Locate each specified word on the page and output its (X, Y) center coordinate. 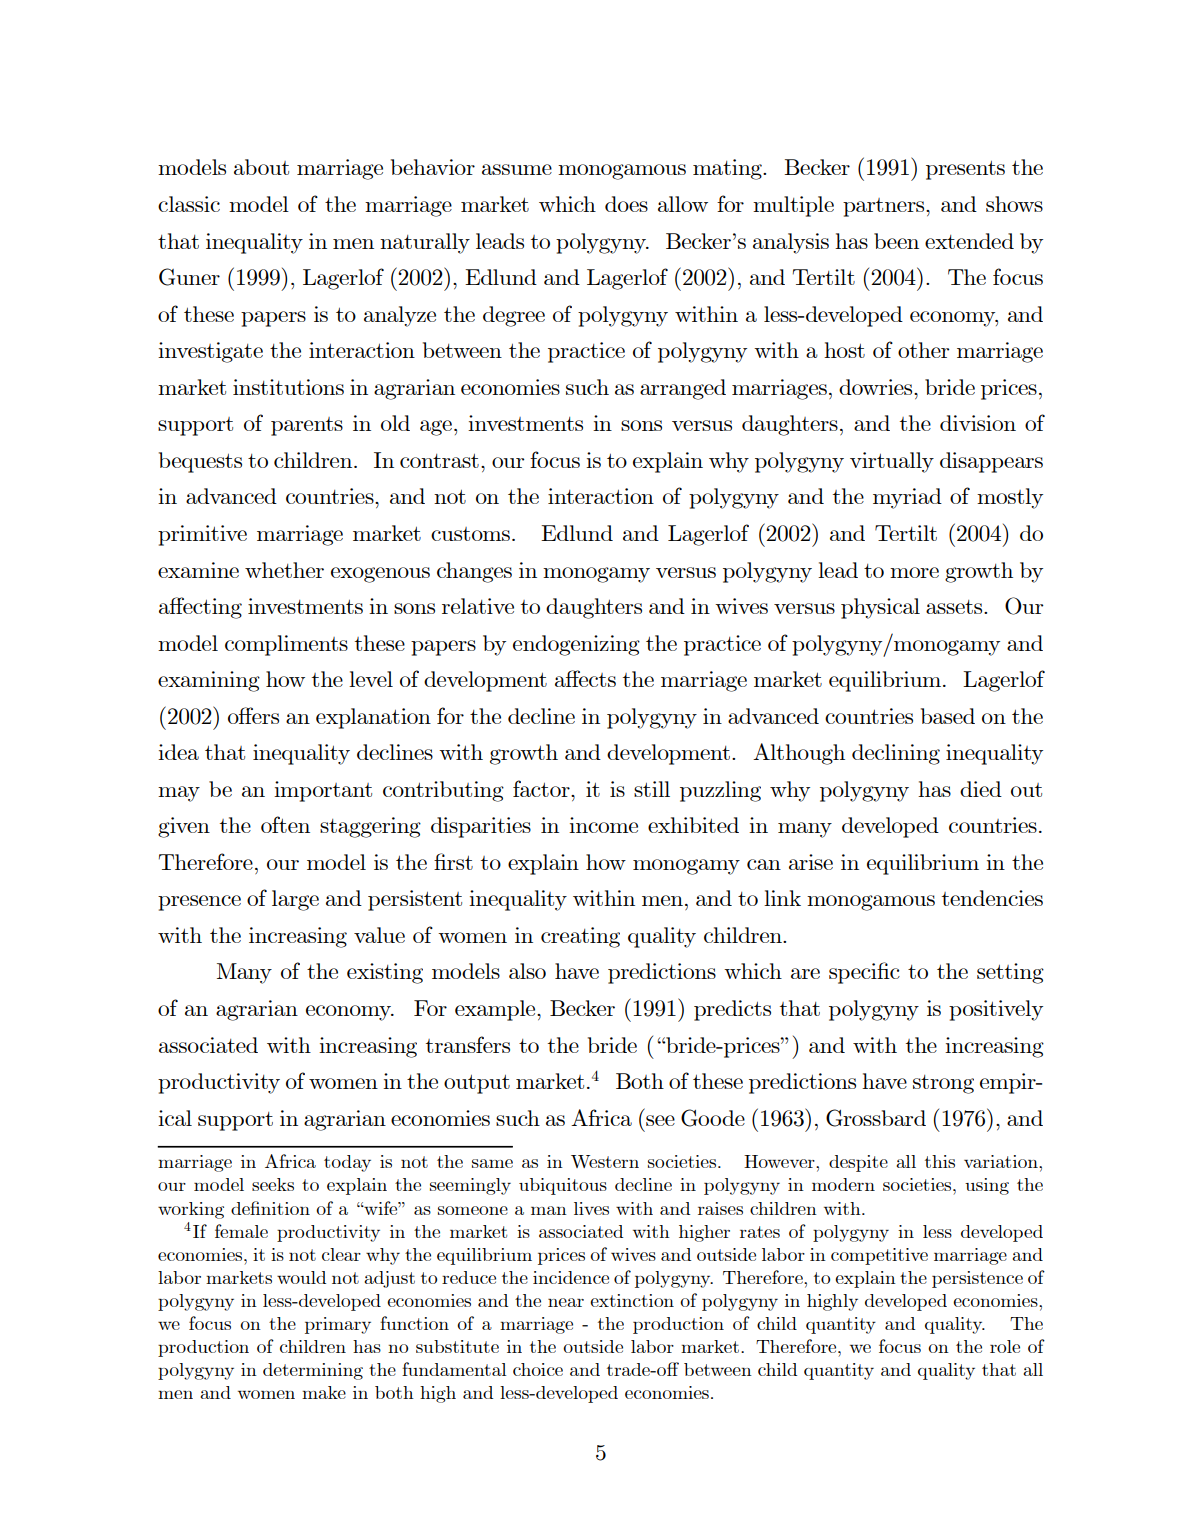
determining (313, 1371)
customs (470, 534)
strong (943, 1084)
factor (542, 788)
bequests (200, 462)
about (261, 167)
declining (896, 754)
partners (885, 207)
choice (538, 1369)
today (347, 1163)
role (1005, 1346)
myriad (907, 498)
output (477, 1084)
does (626, 204)
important (323, 791)
